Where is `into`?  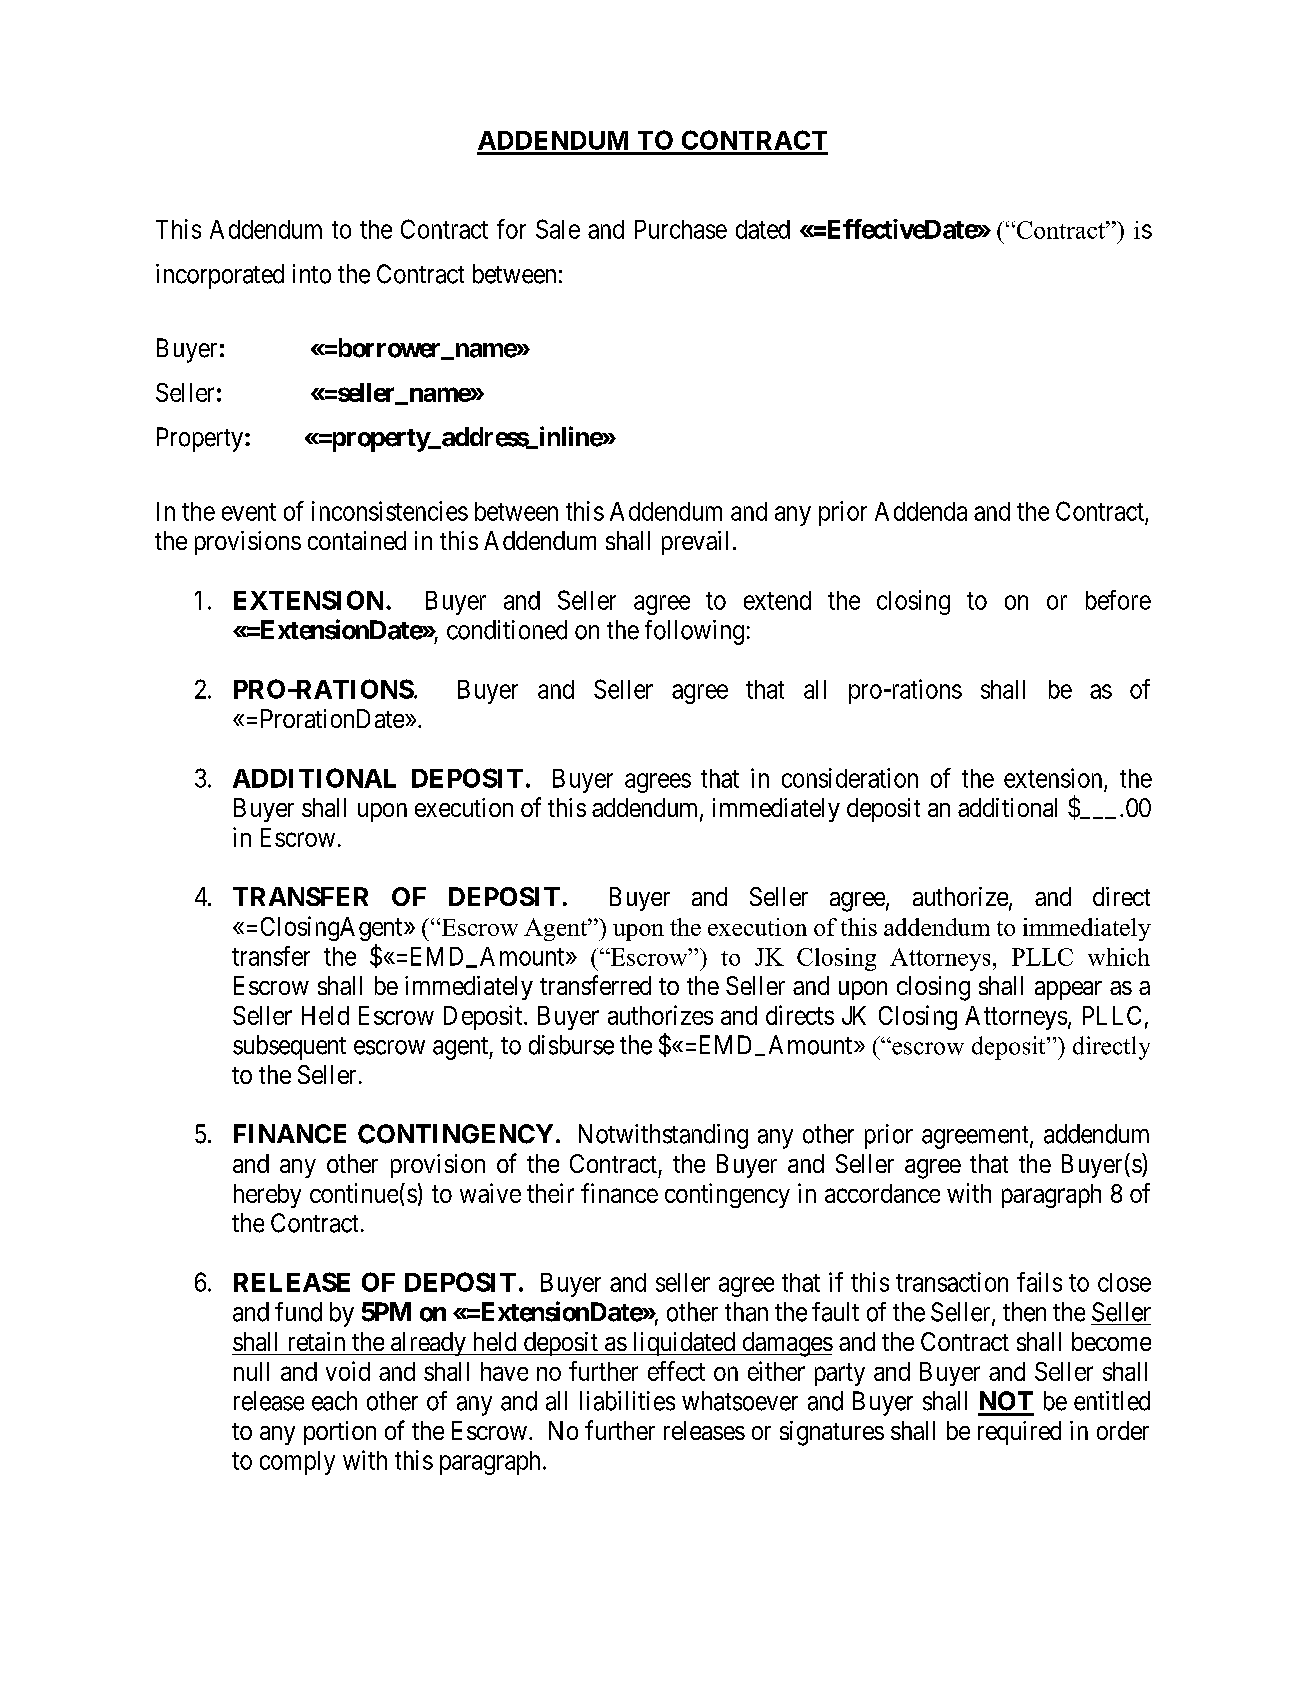 into is located at coordinates (312, 274).
